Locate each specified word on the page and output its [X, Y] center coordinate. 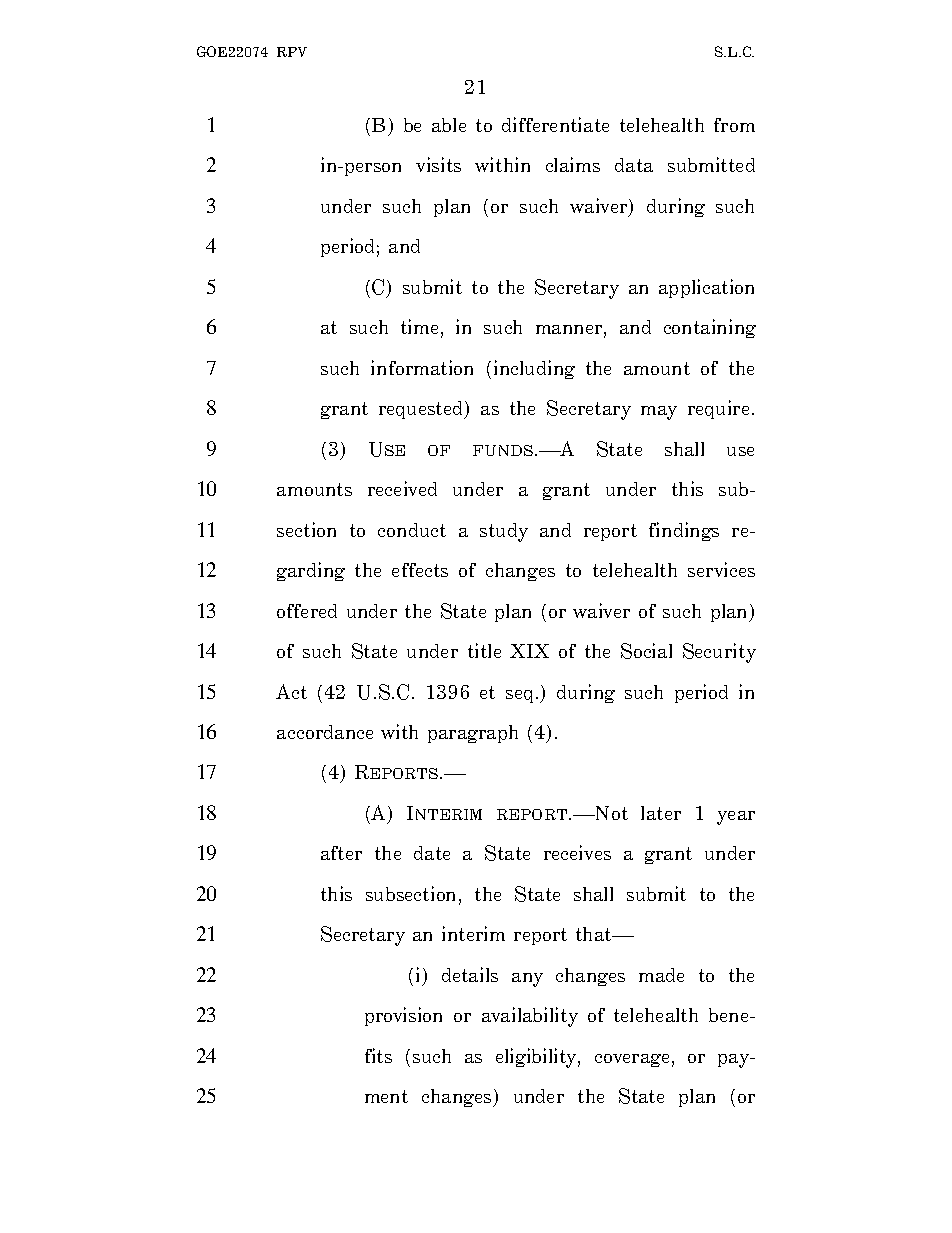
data [634, 165]
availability [530, 1017]
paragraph [473, 734]
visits [438, 164]
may [659, 413]
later [661, 813]
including [534, 369]
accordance [325, 732]
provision [403, 1016]
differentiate [555, 124]
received [402, 488]
